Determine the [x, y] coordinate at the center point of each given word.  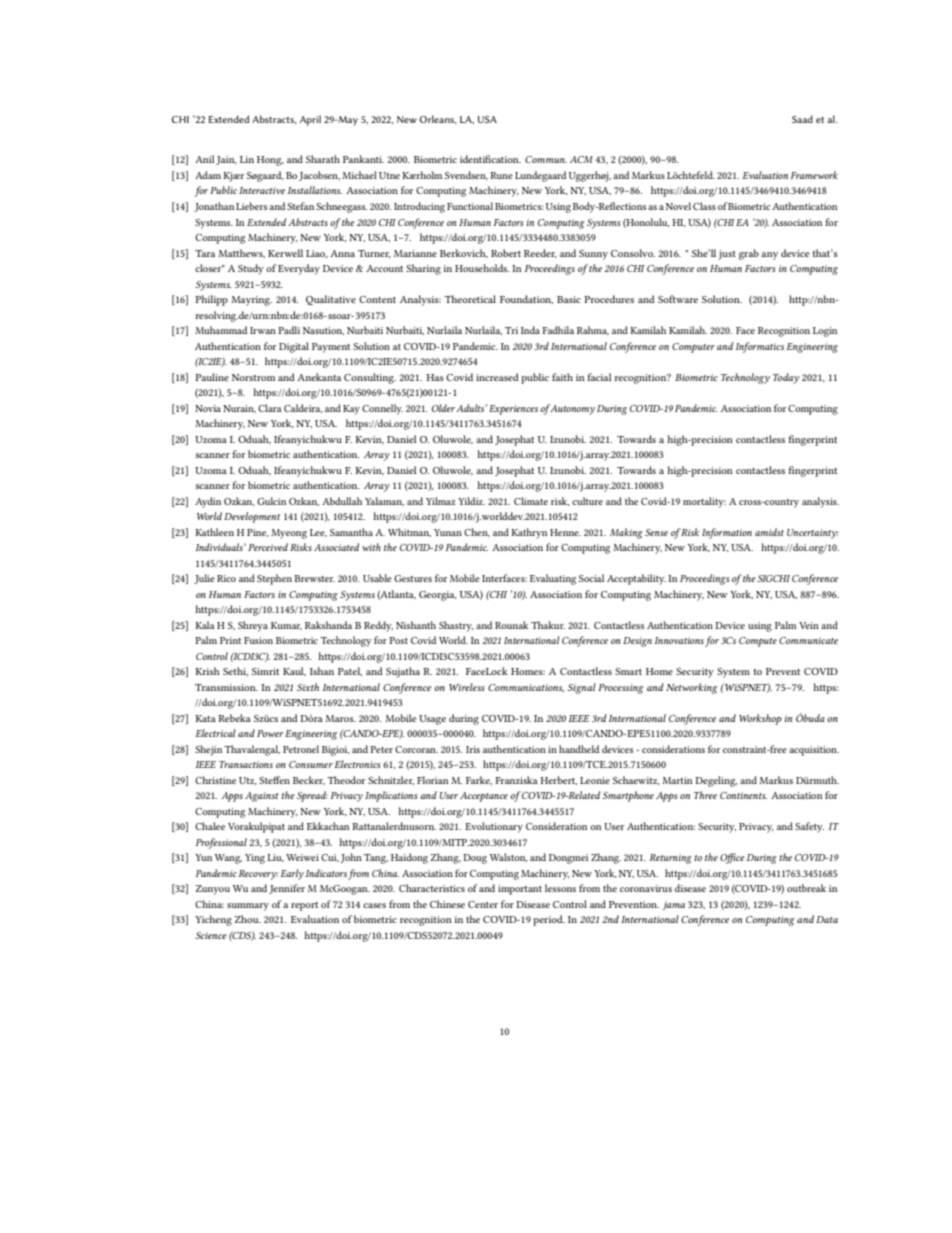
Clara [270, 408]
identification [490, 159]
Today [786, 378]
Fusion [258, 640]
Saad [802, 119]
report [304, 906]
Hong [270, 161]
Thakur [548, 625]
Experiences [515, 410]
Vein [809, 625]
